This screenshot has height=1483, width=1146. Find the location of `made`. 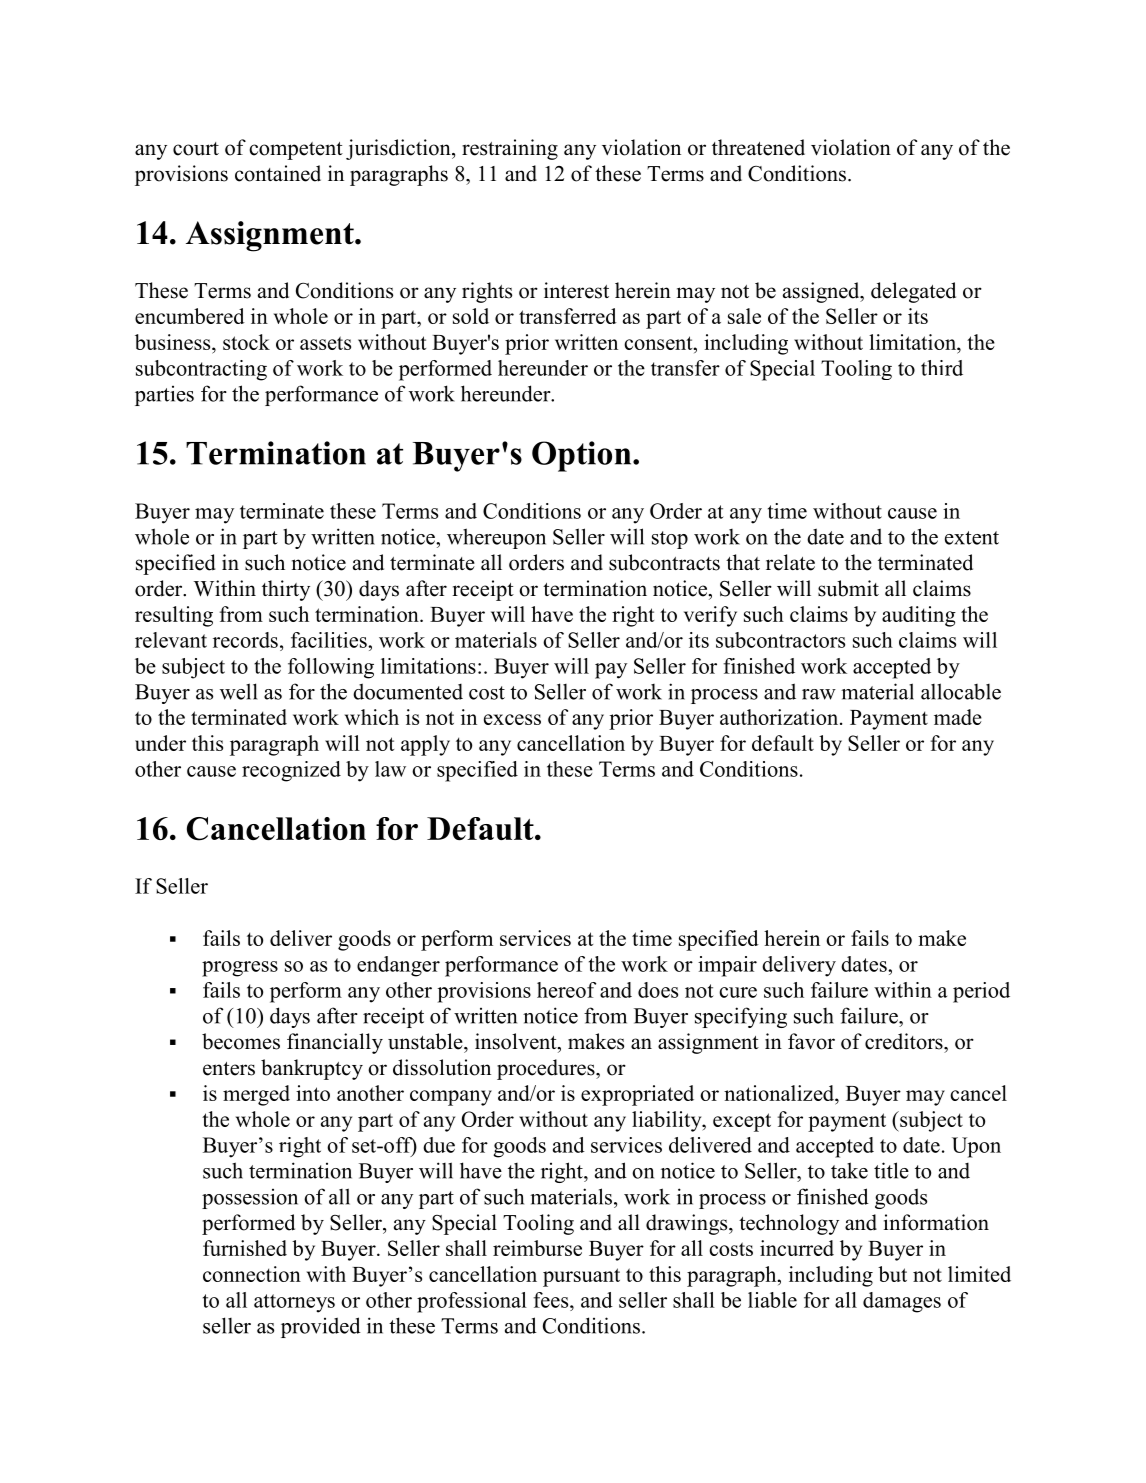

made is located at coordinates (958, 717).
